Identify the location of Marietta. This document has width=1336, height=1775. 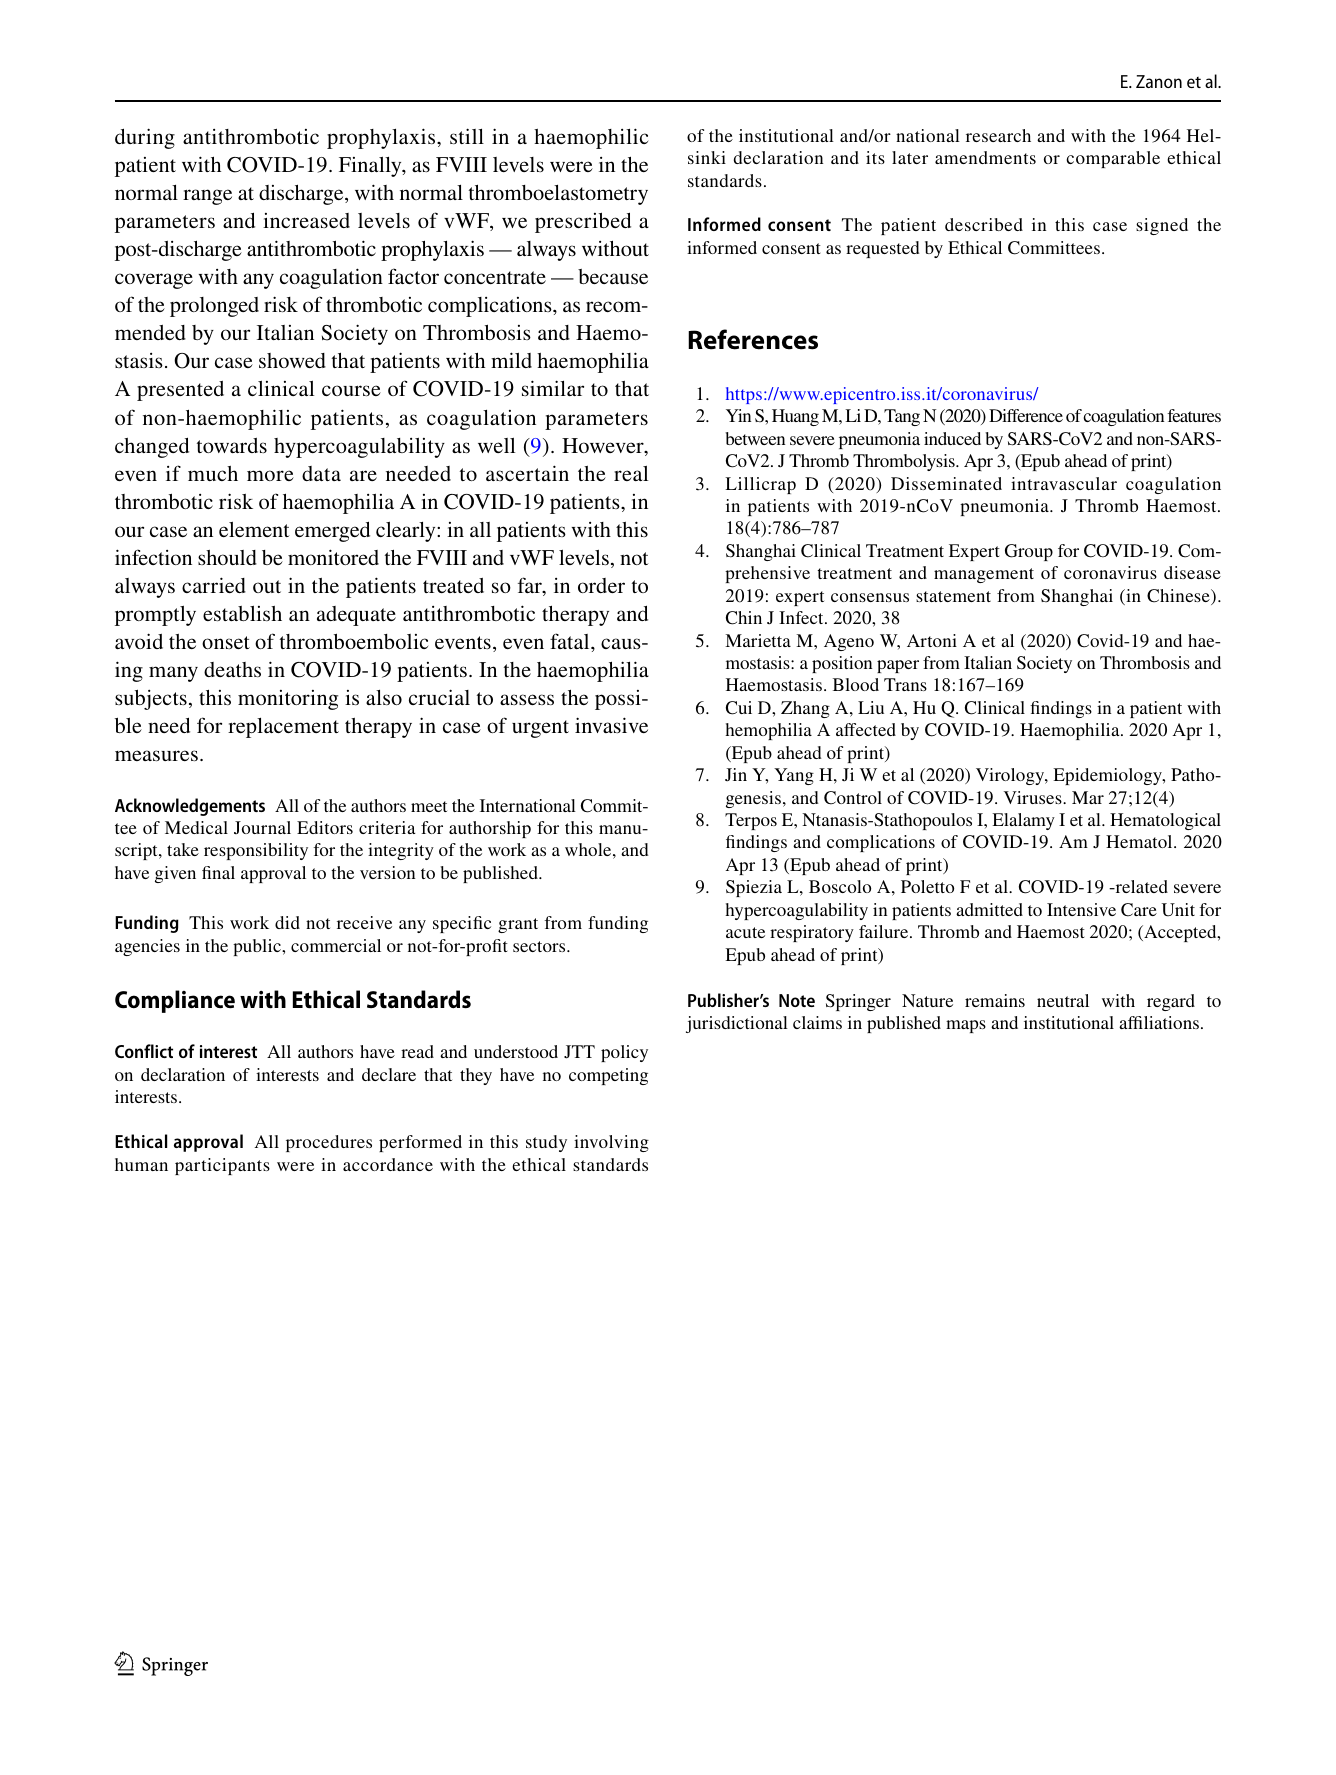
(758, 640).
